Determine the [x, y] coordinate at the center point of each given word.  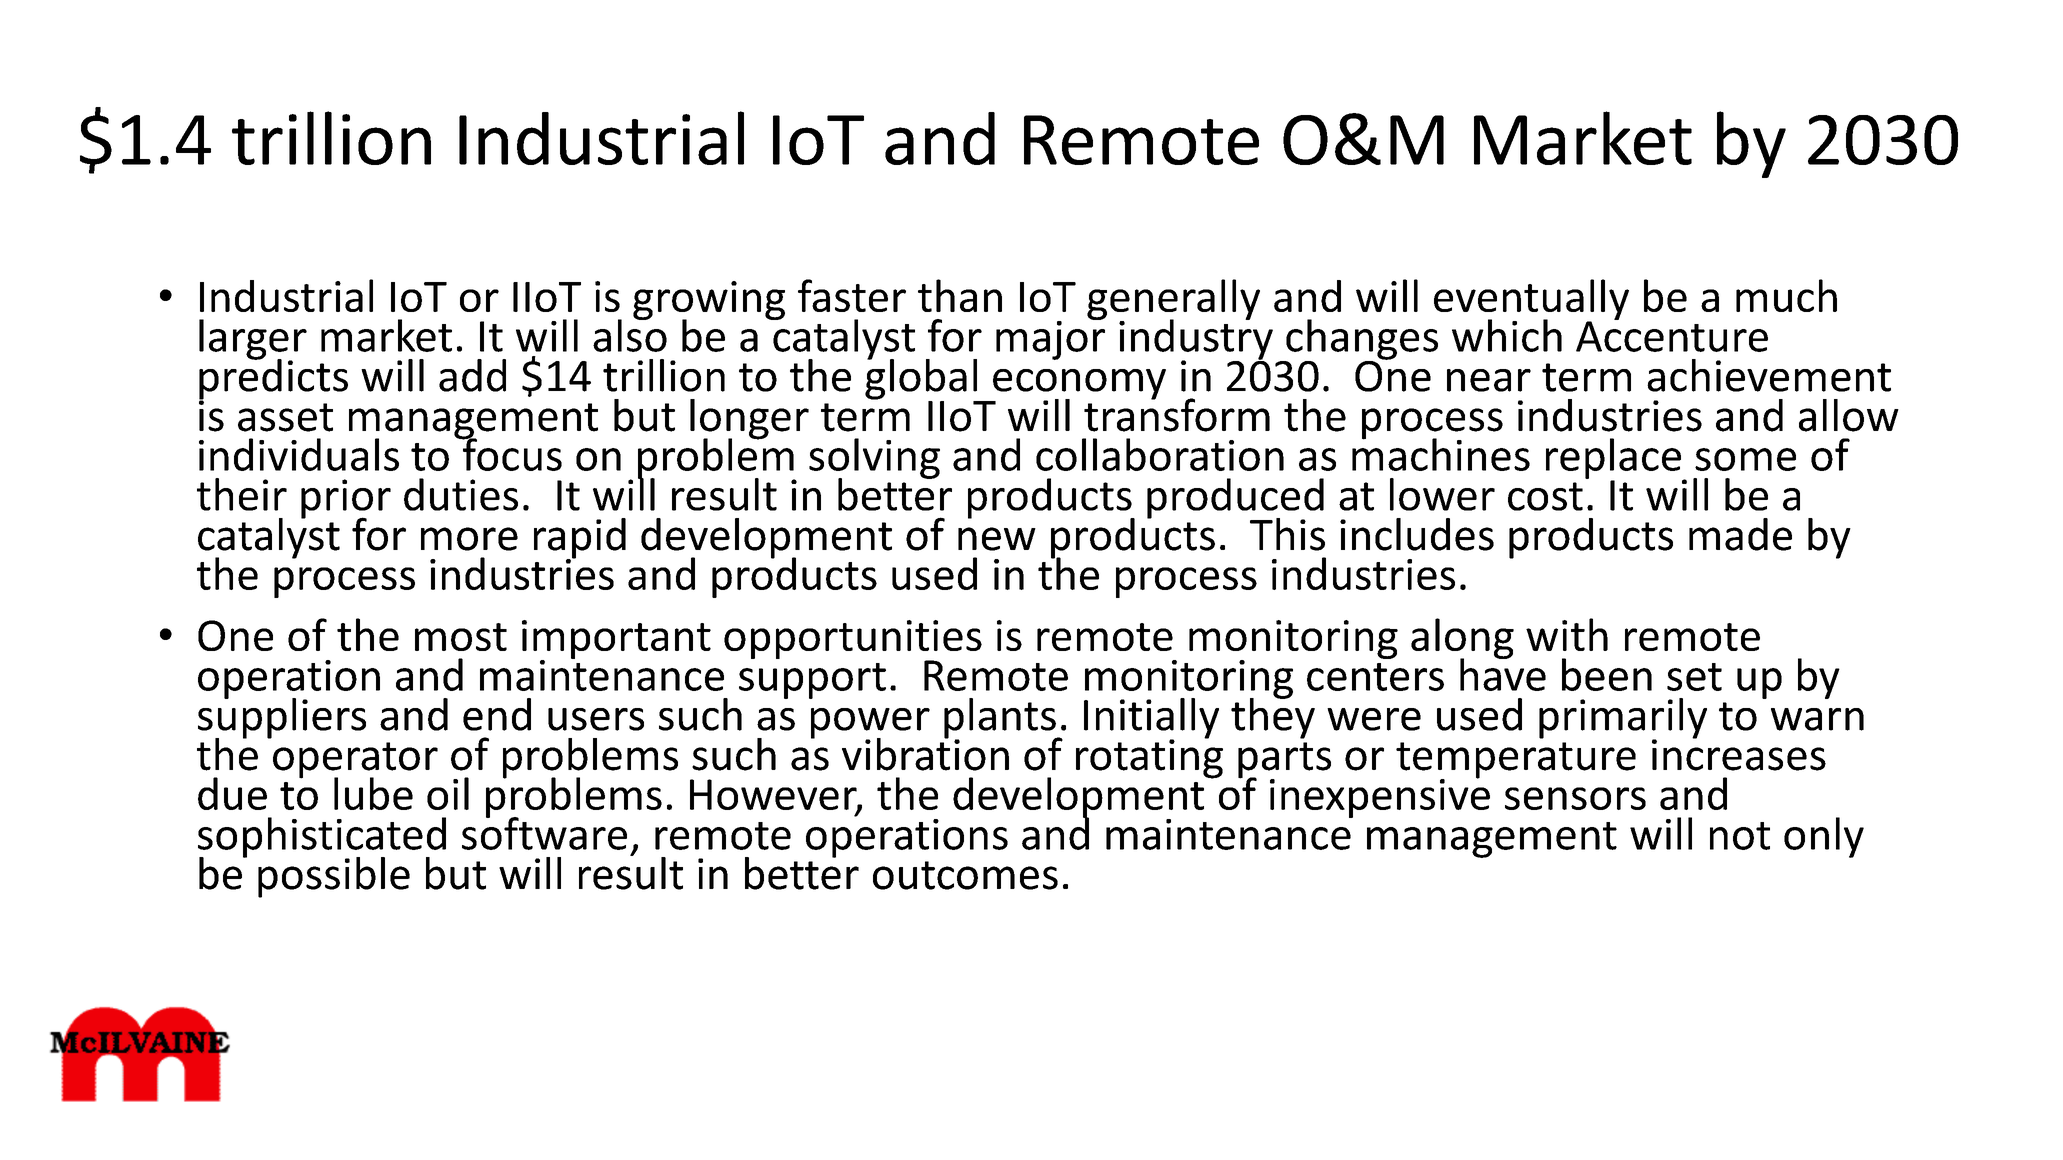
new [997, 539]
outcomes [965, 875]
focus [511, 453]
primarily [1623, 719]
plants [1001, 719]
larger [253, 340]
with [1567, 634]
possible [334, 877]
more [469, 539]
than [960, 295]
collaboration [1160, 454]
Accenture [1672, 335]
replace [1615, 459]
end [497, 714]
